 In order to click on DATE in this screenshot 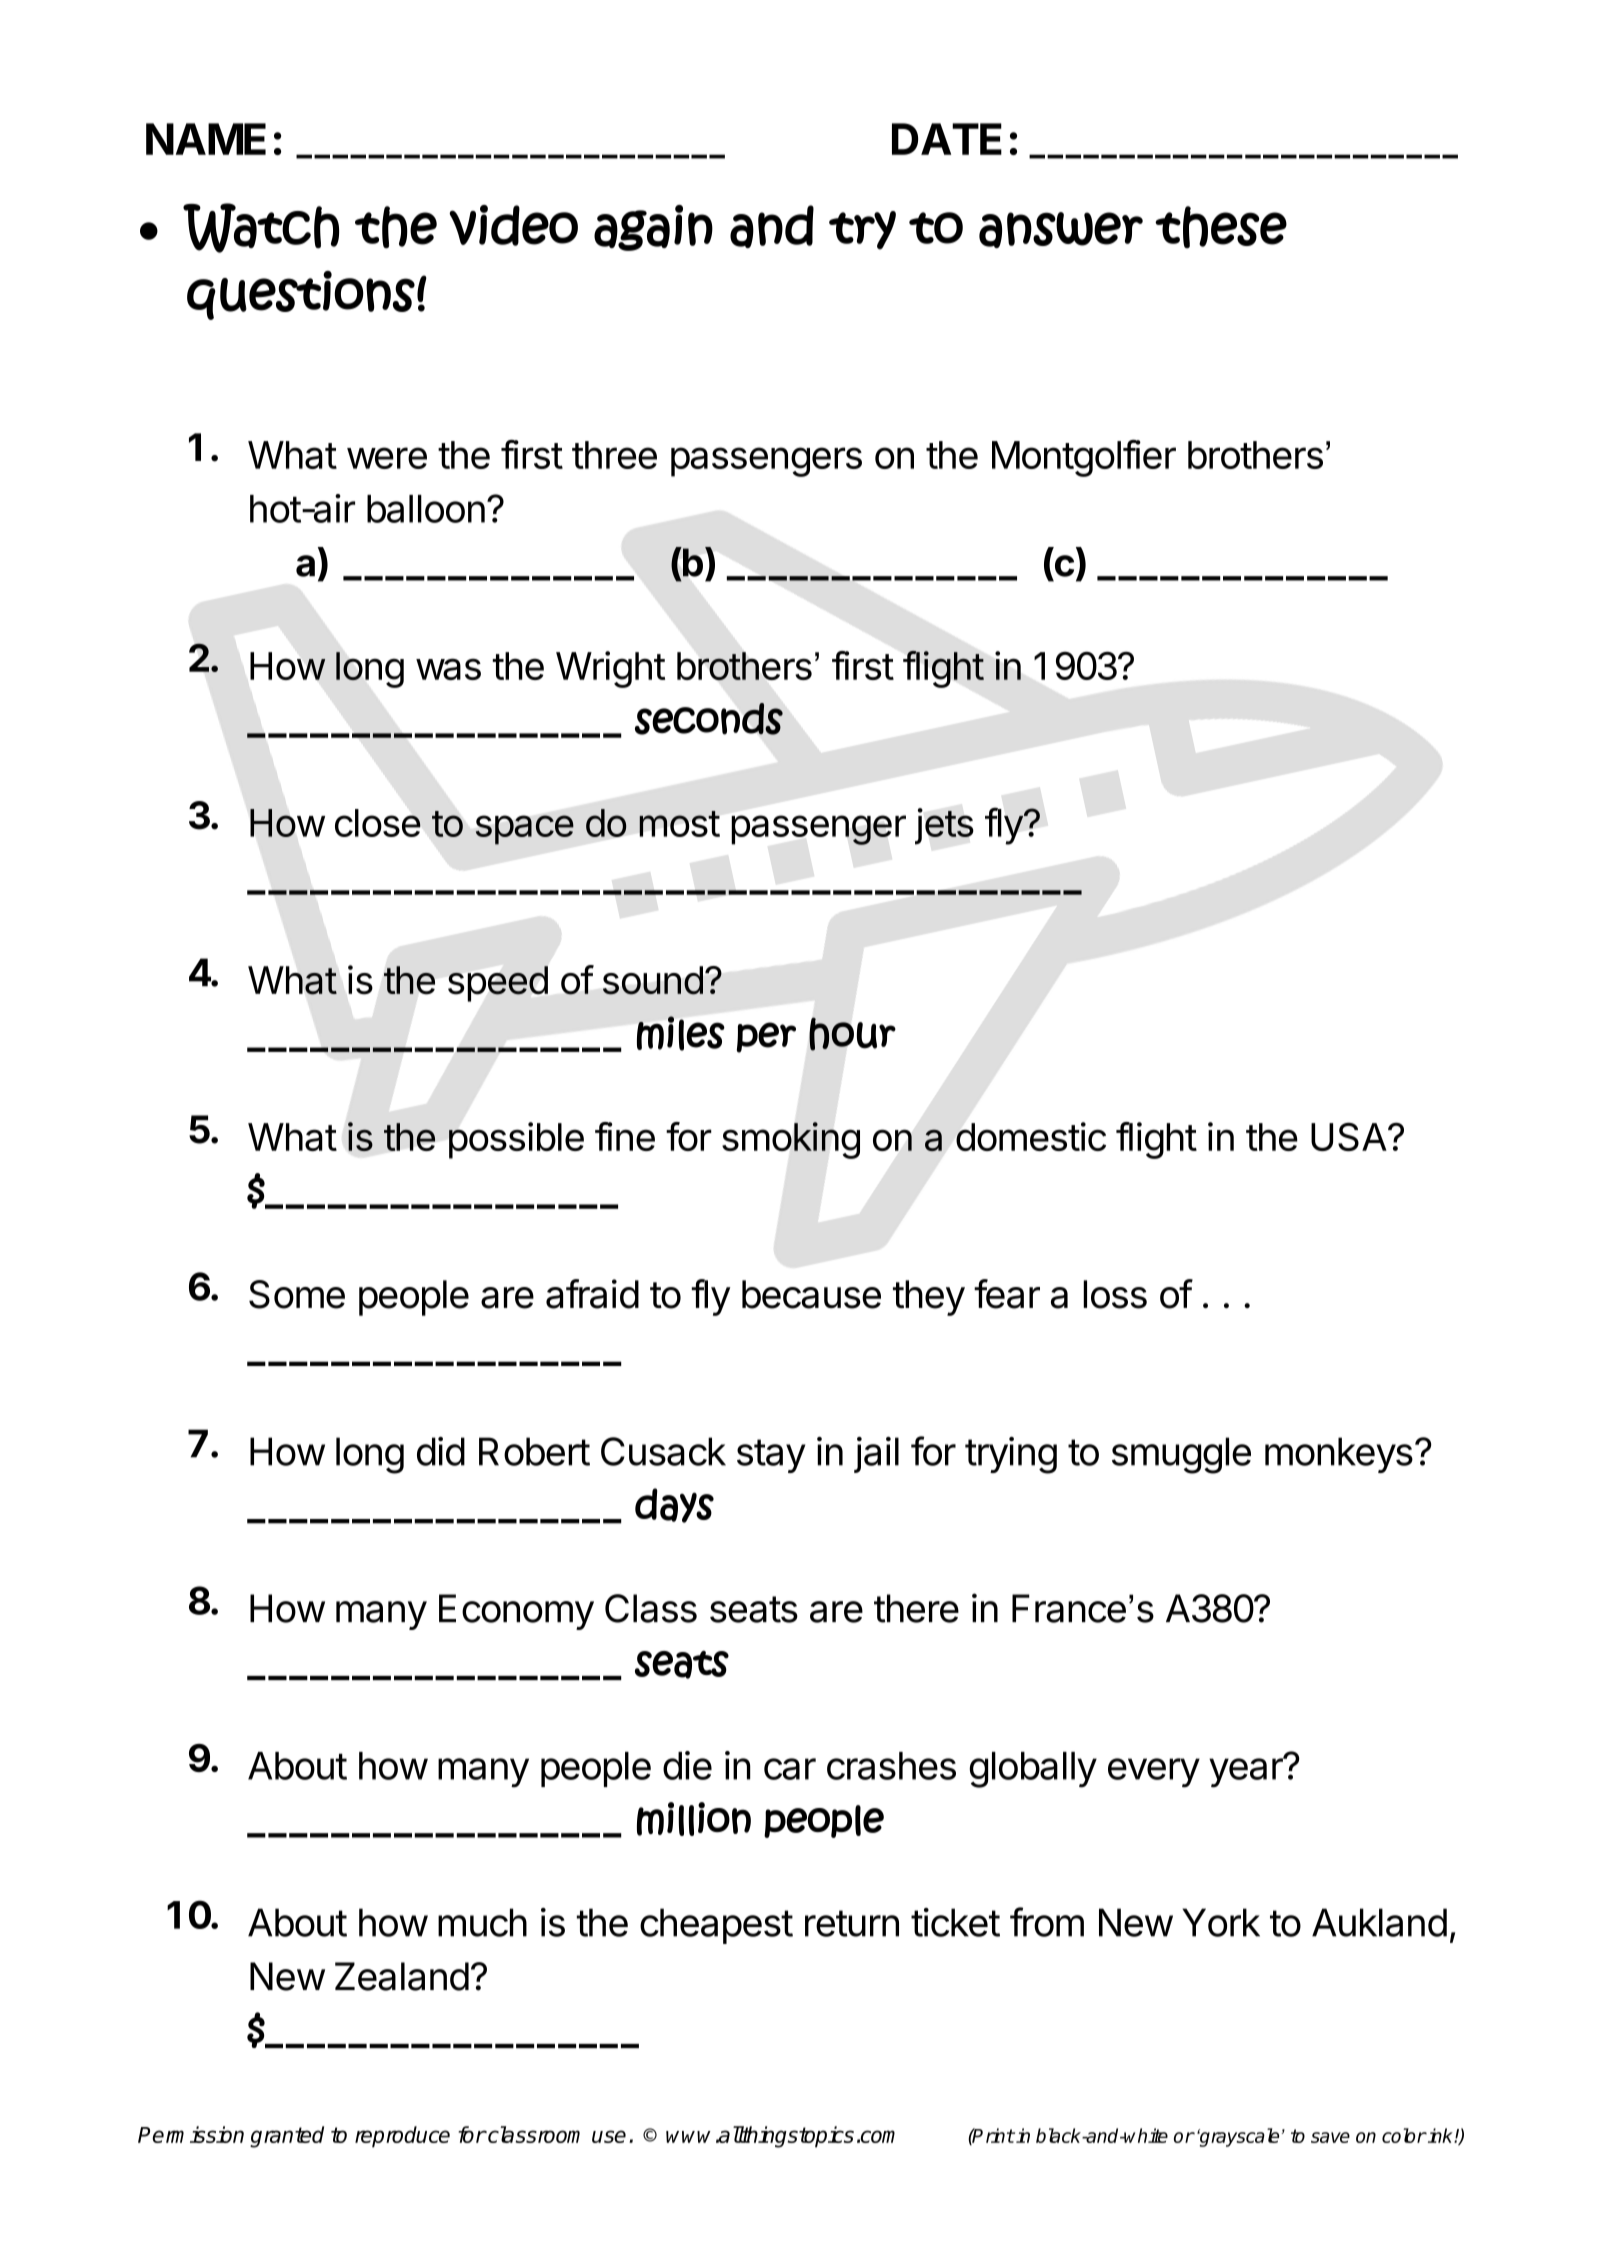, I will do `click(947, 139)`.
